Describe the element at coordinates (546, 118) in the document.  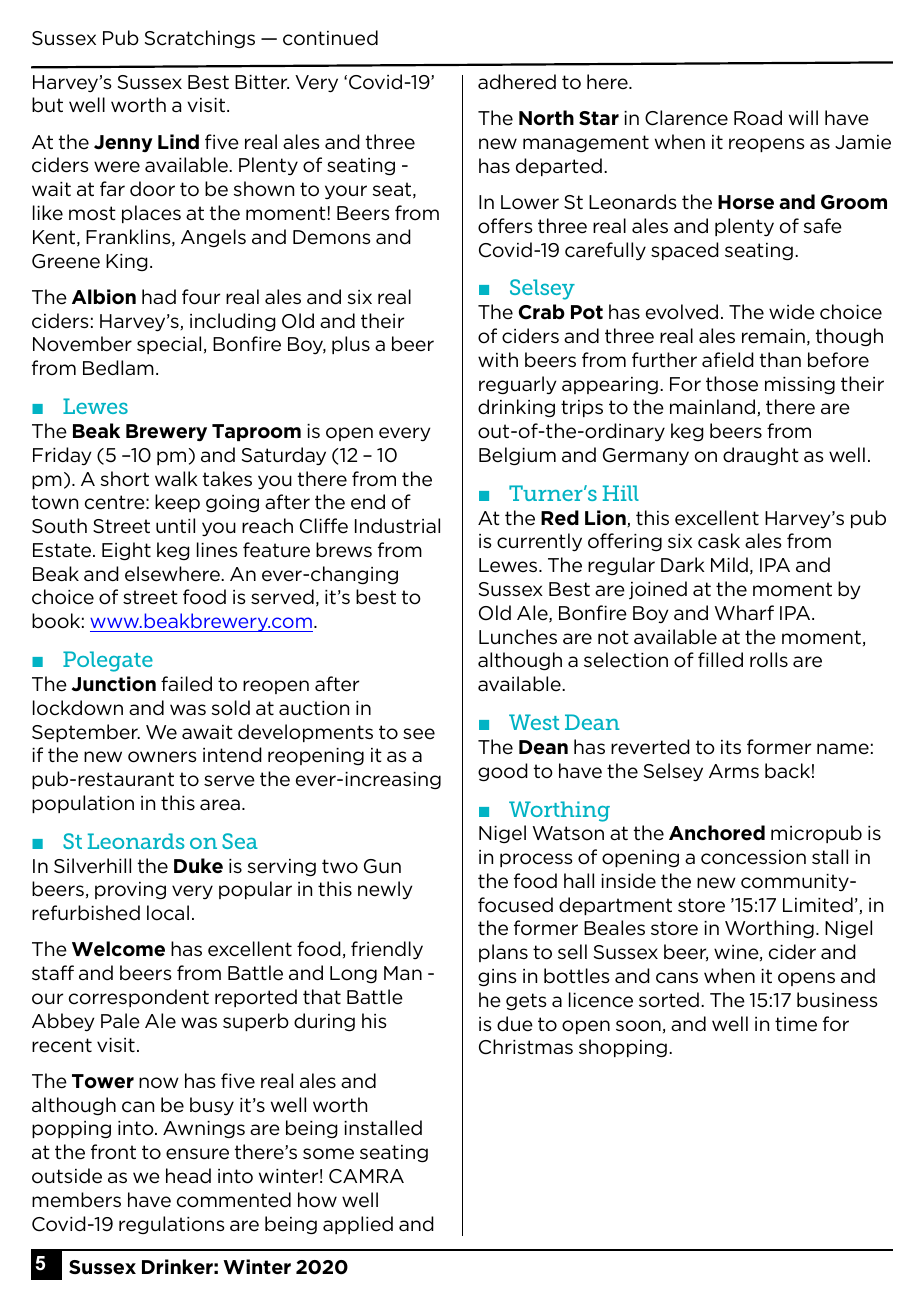
I see `North` at that location.
